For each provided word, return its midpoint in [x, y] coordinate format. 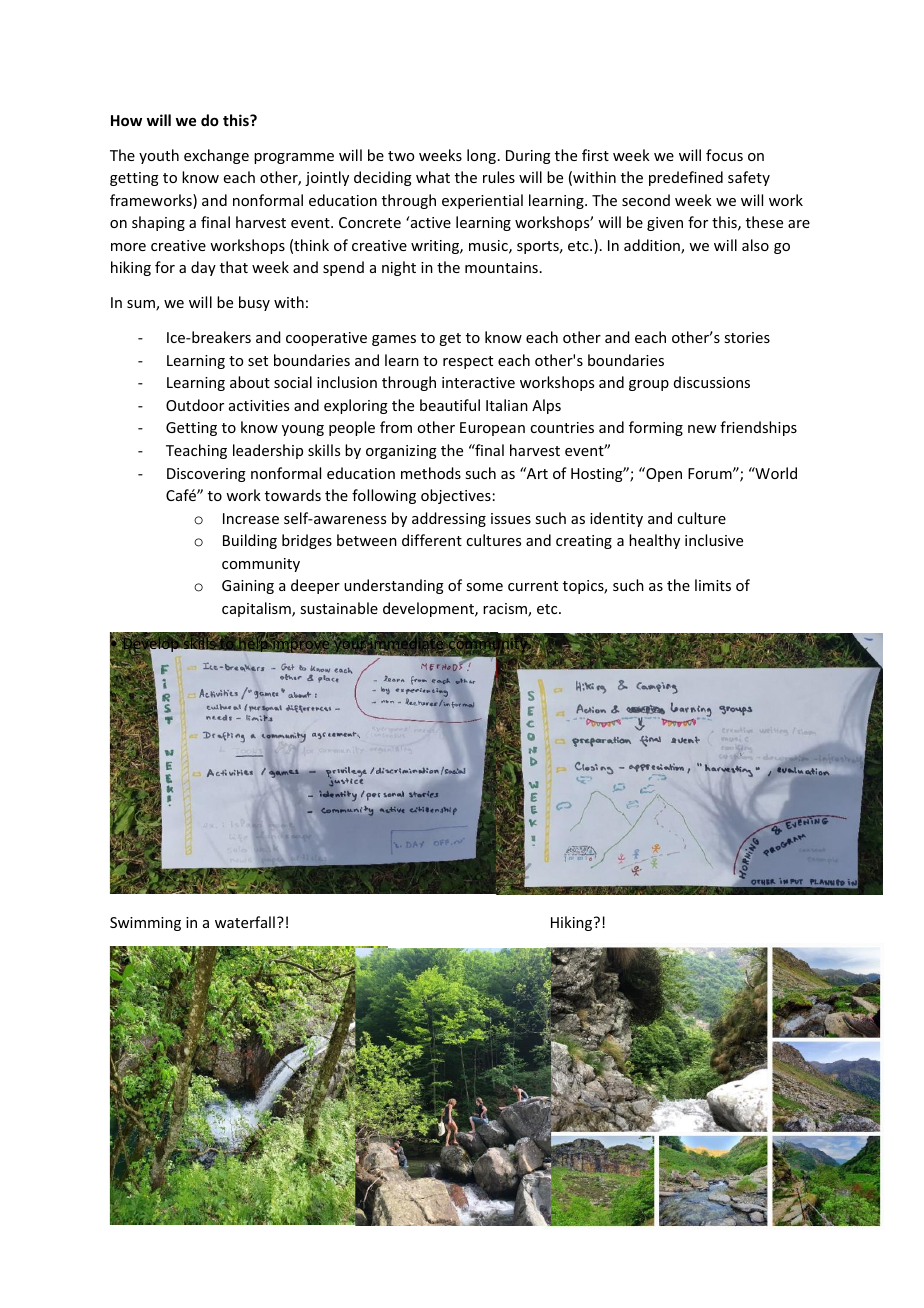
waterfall [245, 922]
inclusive [714, 540]
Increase [251, 518]
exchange [216, 156]
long [481, 156]
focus [724, 155]
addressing [449, 519]
